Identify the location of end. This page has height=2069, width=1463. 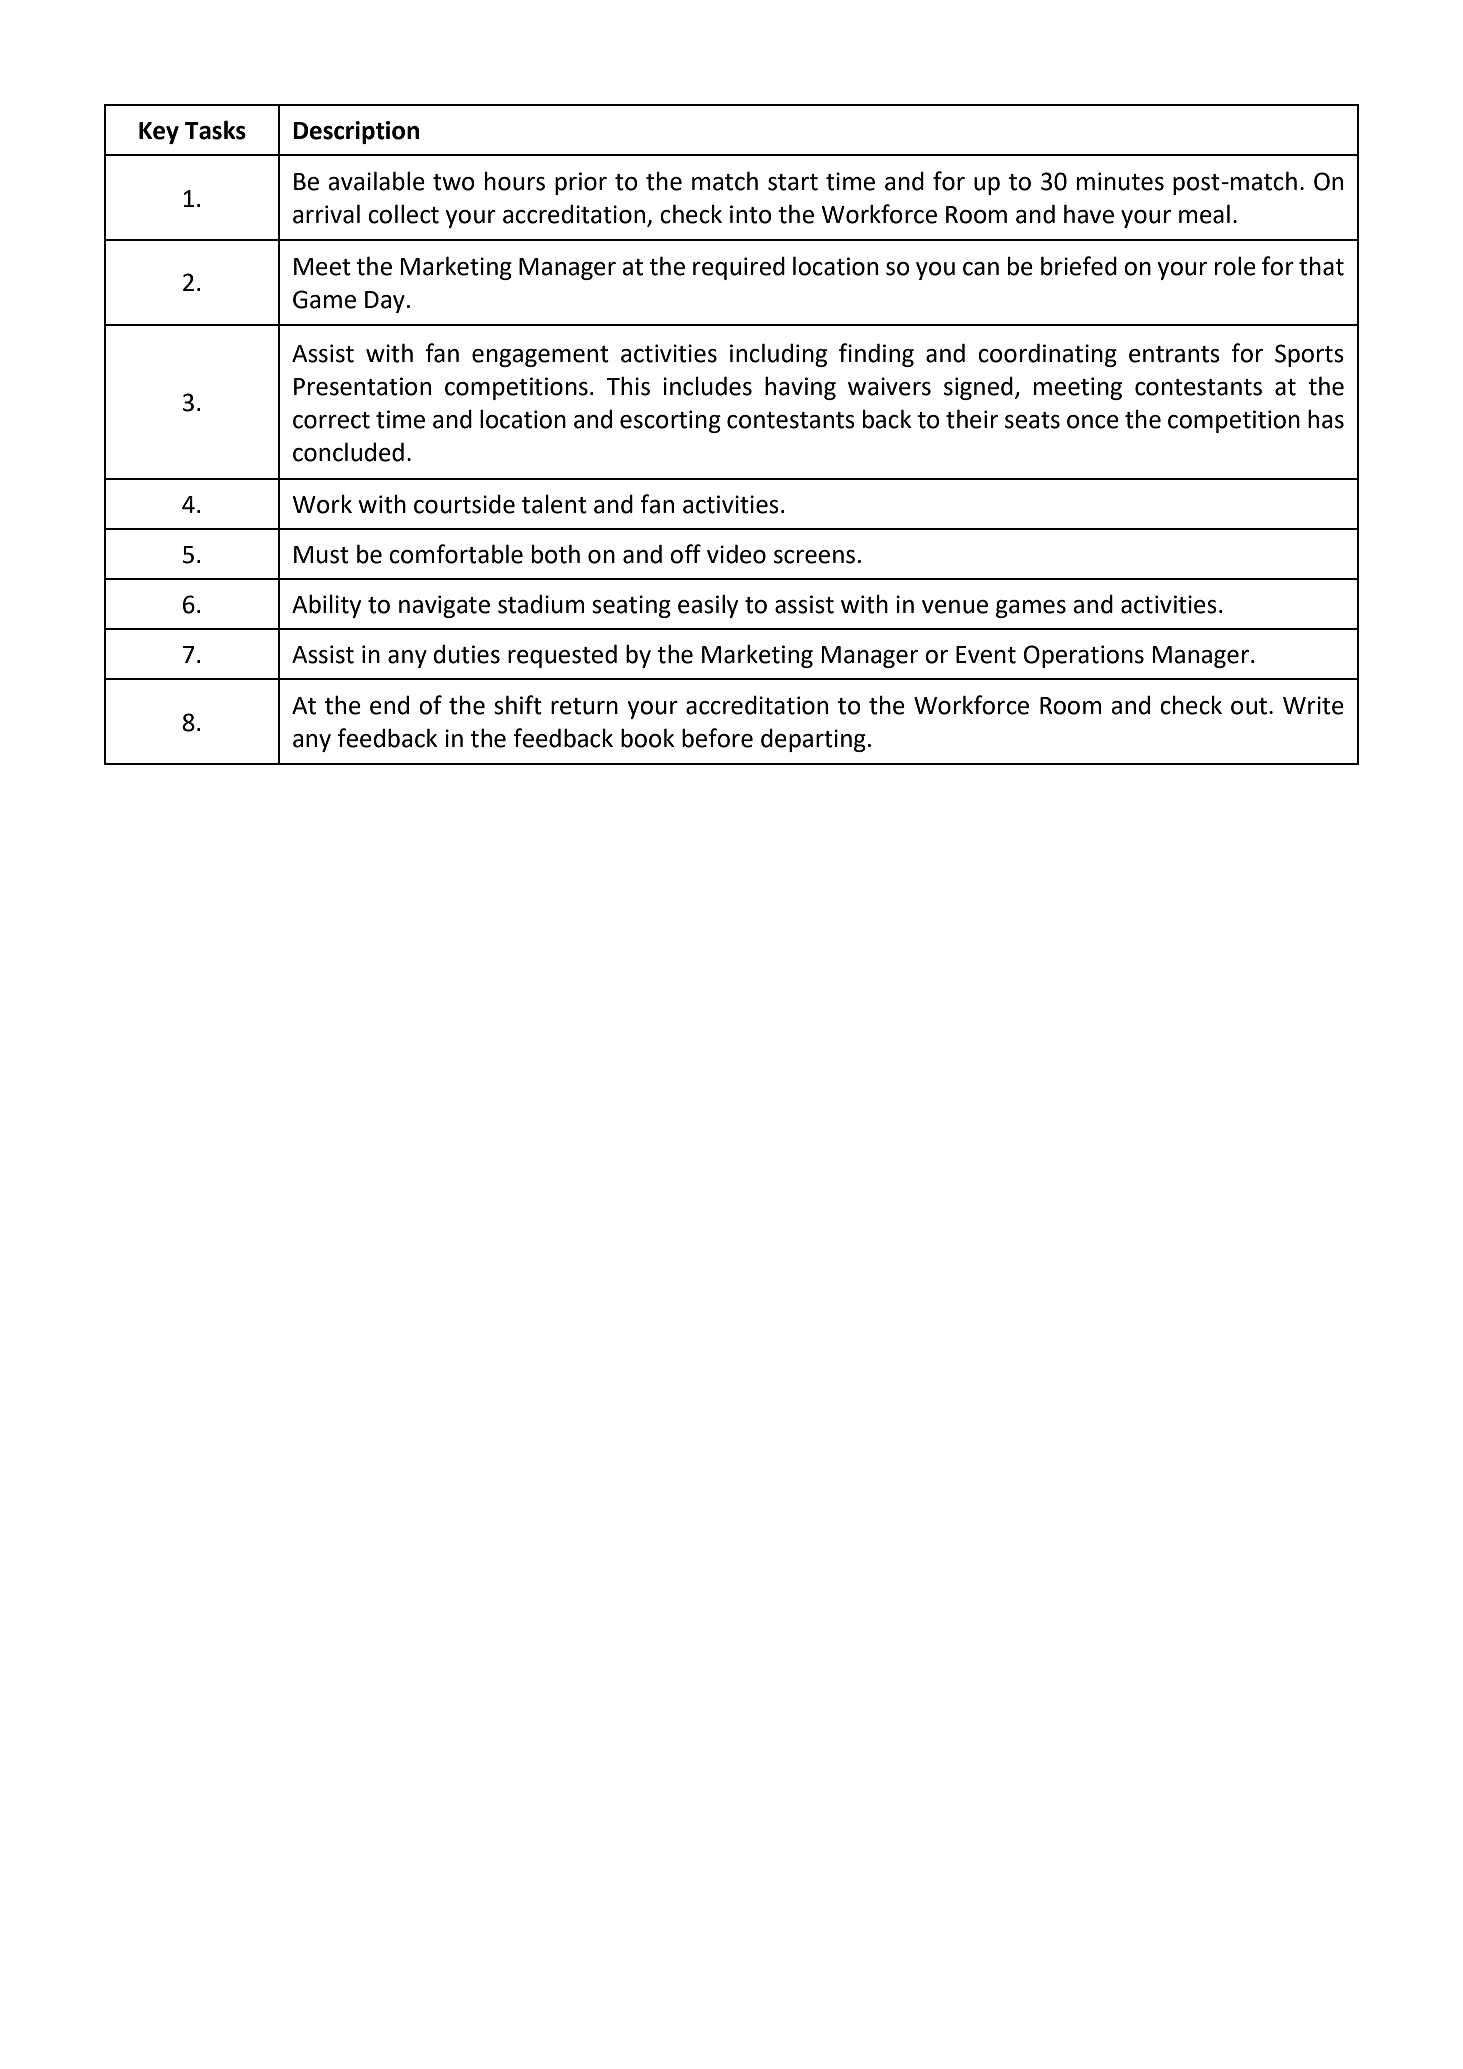
(389, 705).
